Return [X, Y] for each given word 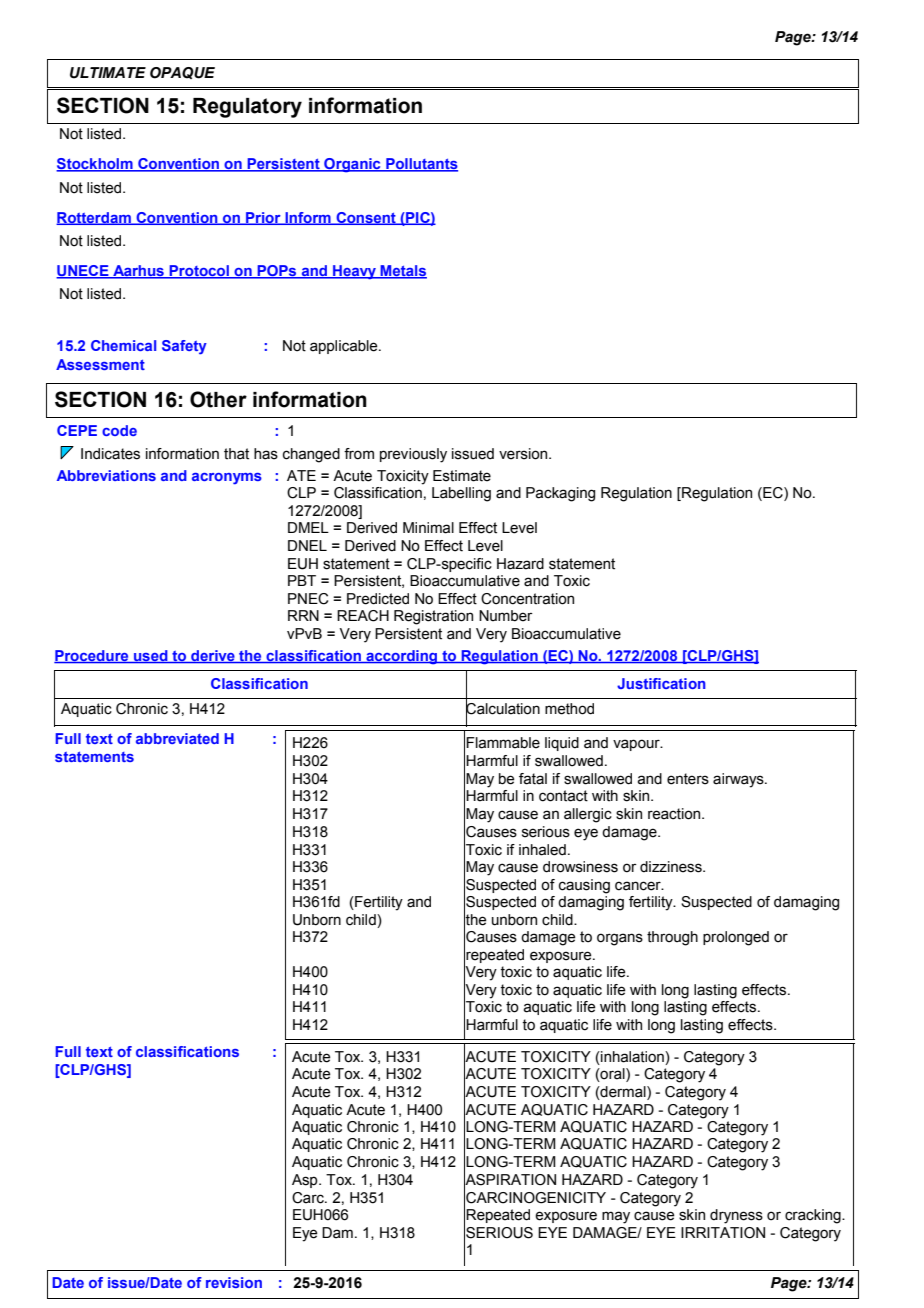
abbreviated [177, 738]
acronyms [227, 479]
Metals [402, 272]
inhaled [542, 850]
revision [234, 1282]
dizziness [672, 867]
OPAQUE [182, 73]
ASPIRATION [510, 1179]
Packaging [560, 494]
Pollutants [421, 165]
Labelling [461, 494]
